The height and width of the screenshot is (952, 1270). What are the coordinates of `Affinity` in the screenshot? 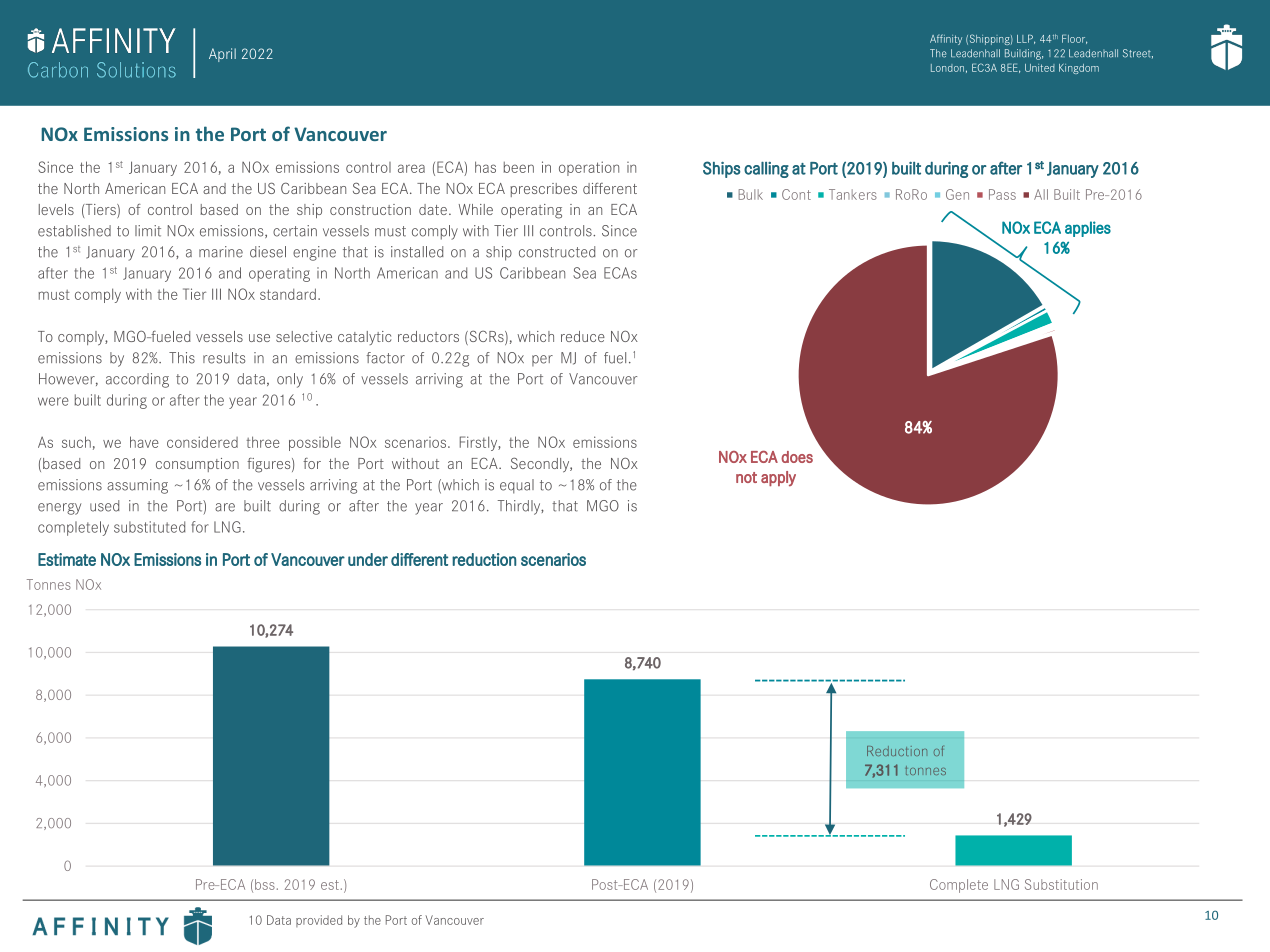 It's located at (946, 39).
